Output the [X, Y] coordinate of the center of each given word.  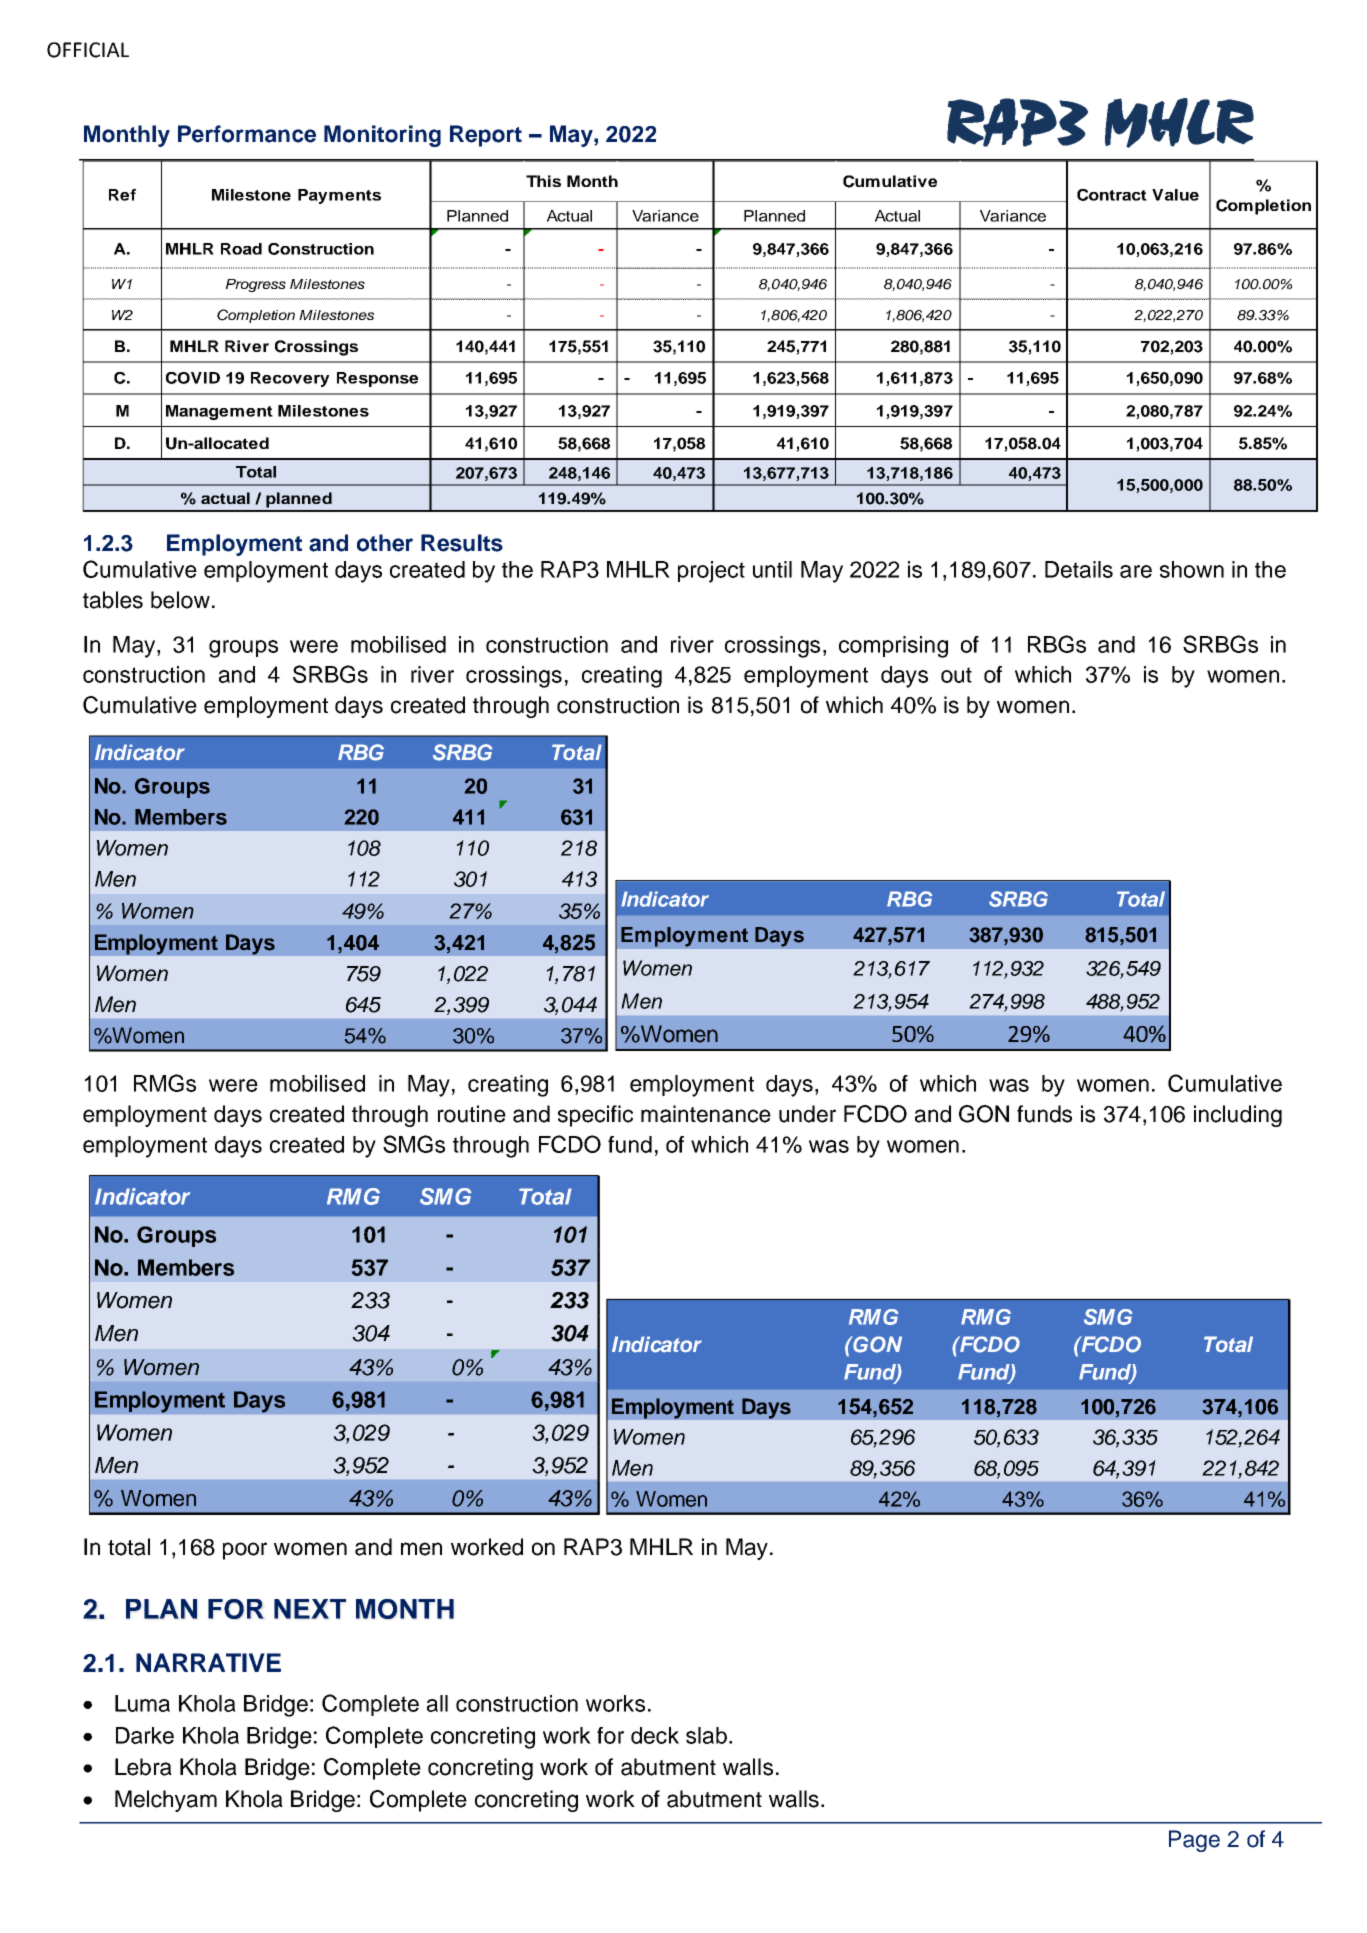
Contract [1112, 195]
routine [472, 1114]
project [711, 572]
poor [245, 1551]
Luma [142, 1703]
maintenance [706, 1114]
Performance [247, 134]
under [807, 1114]
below [180, 600]
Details [1079, 569]
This [543, 181]
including [1238, 1116]
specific [595, 1116]
